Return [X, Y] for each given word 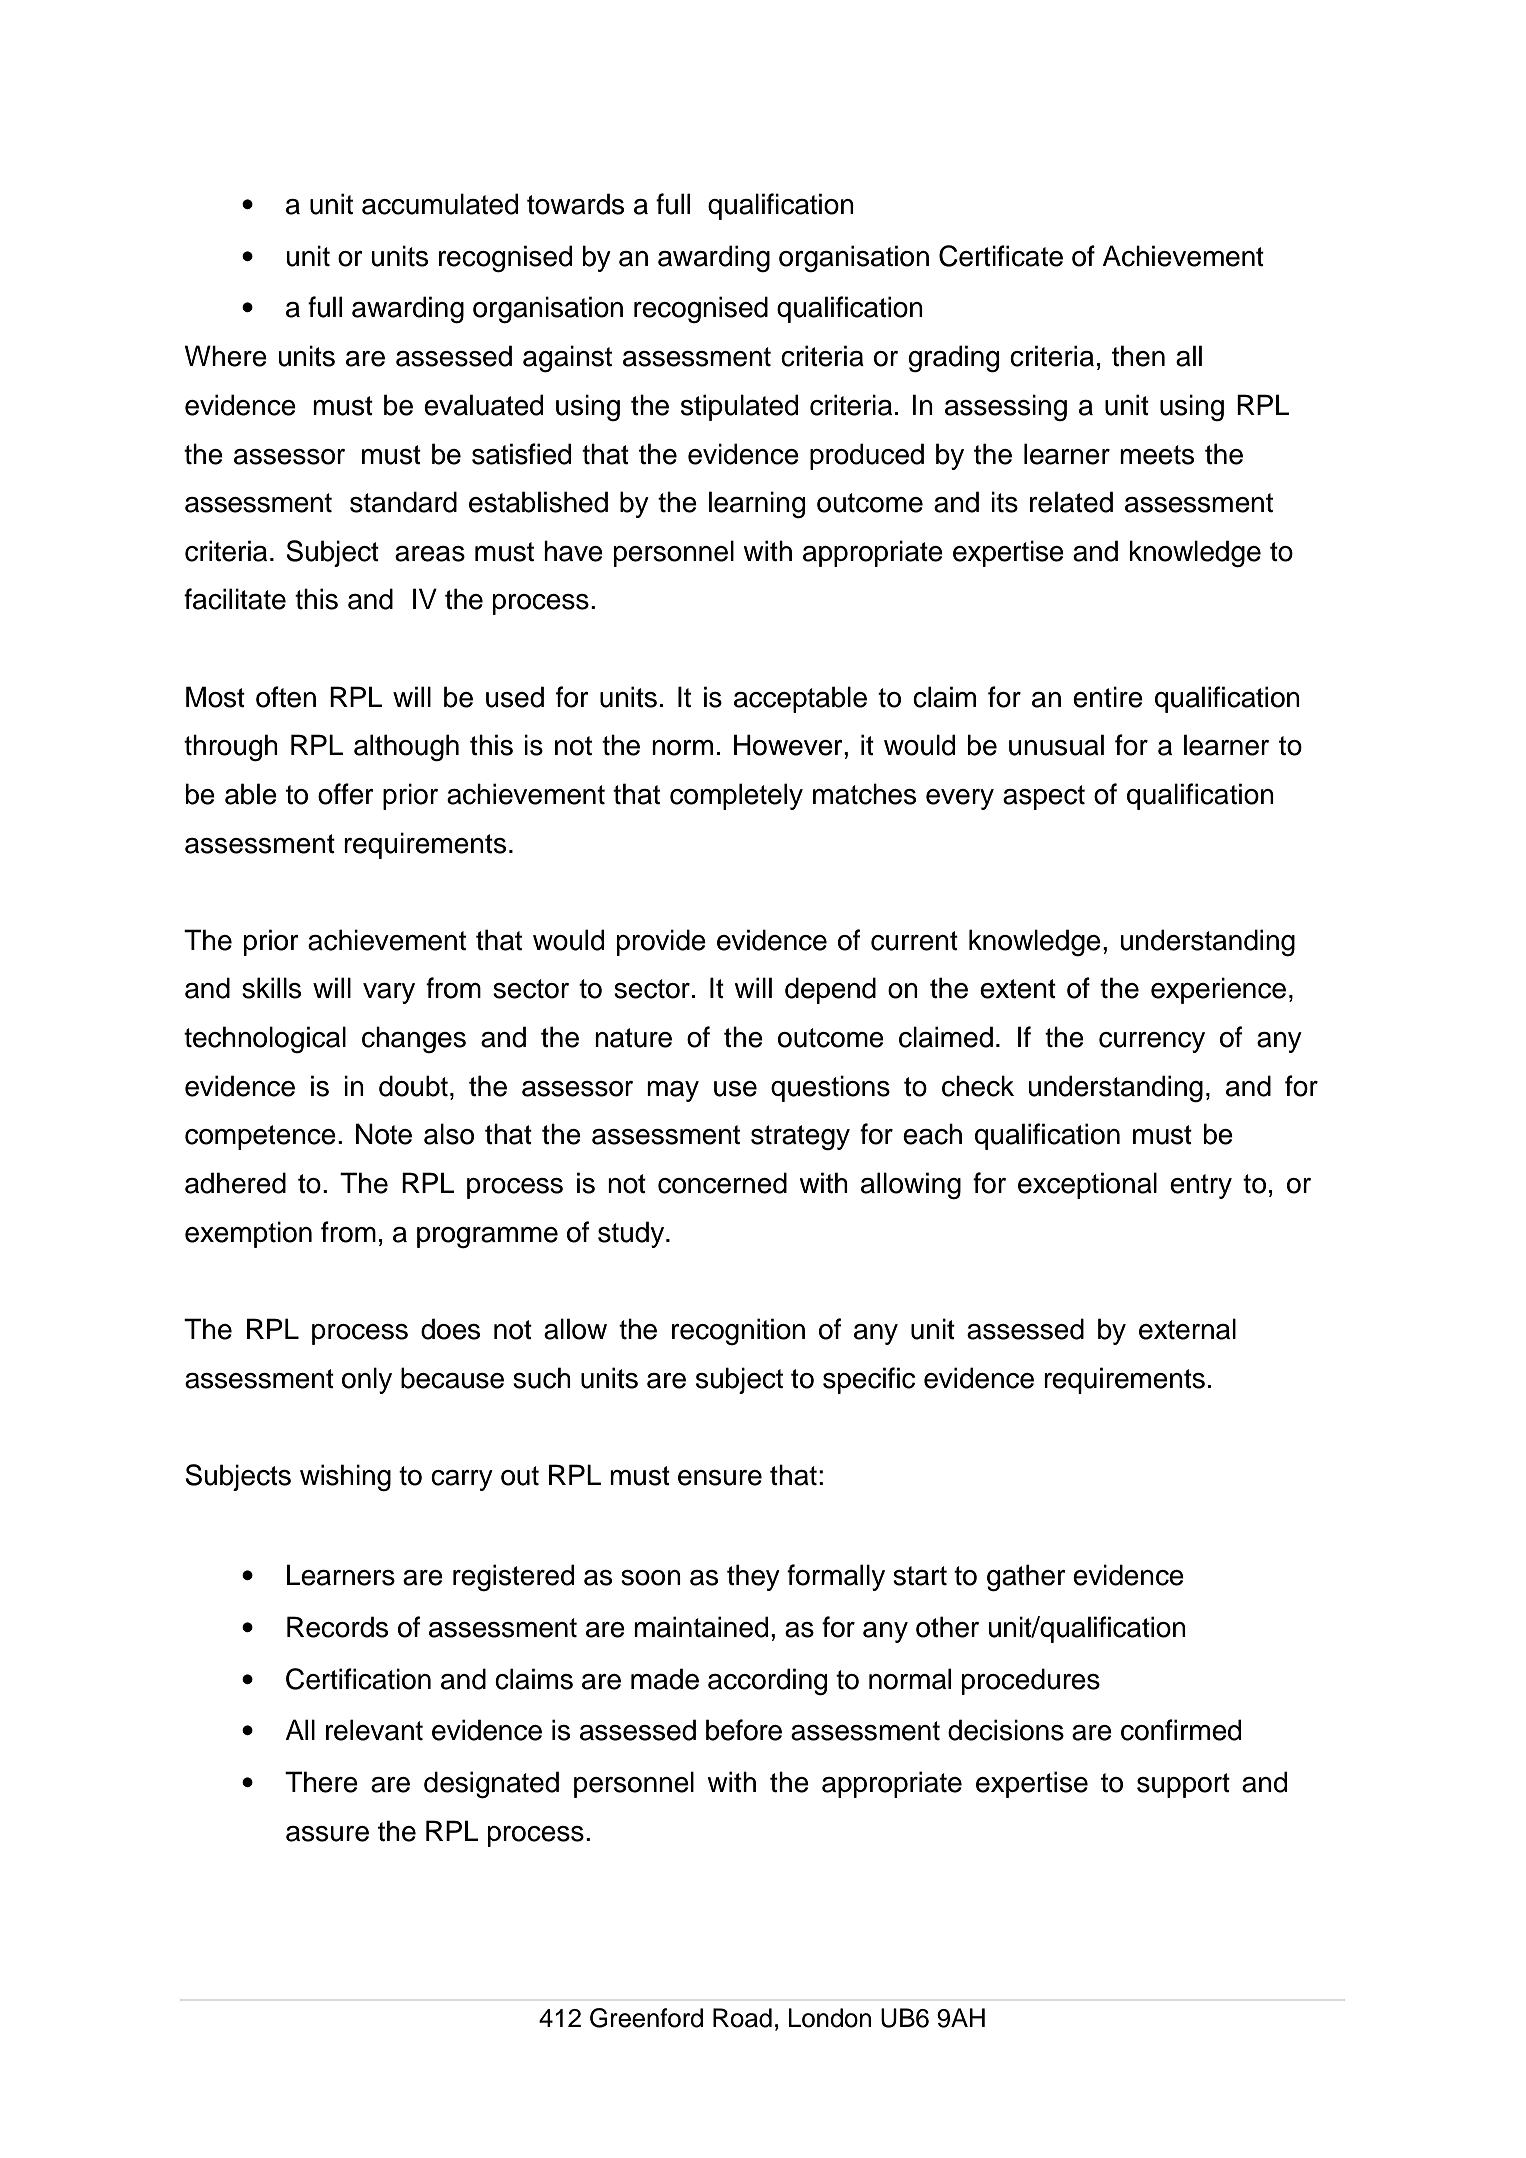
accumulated [440, 204]
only [367, 1380]
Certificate [1001, 256]
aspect [1044, 797]
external [1187, 1329]
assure [327, 1834]
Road [742, 2018]
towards [575, 204]
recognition [738, 1332]
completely [736, 796]
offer [346, 794]
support [1183, 1785]
